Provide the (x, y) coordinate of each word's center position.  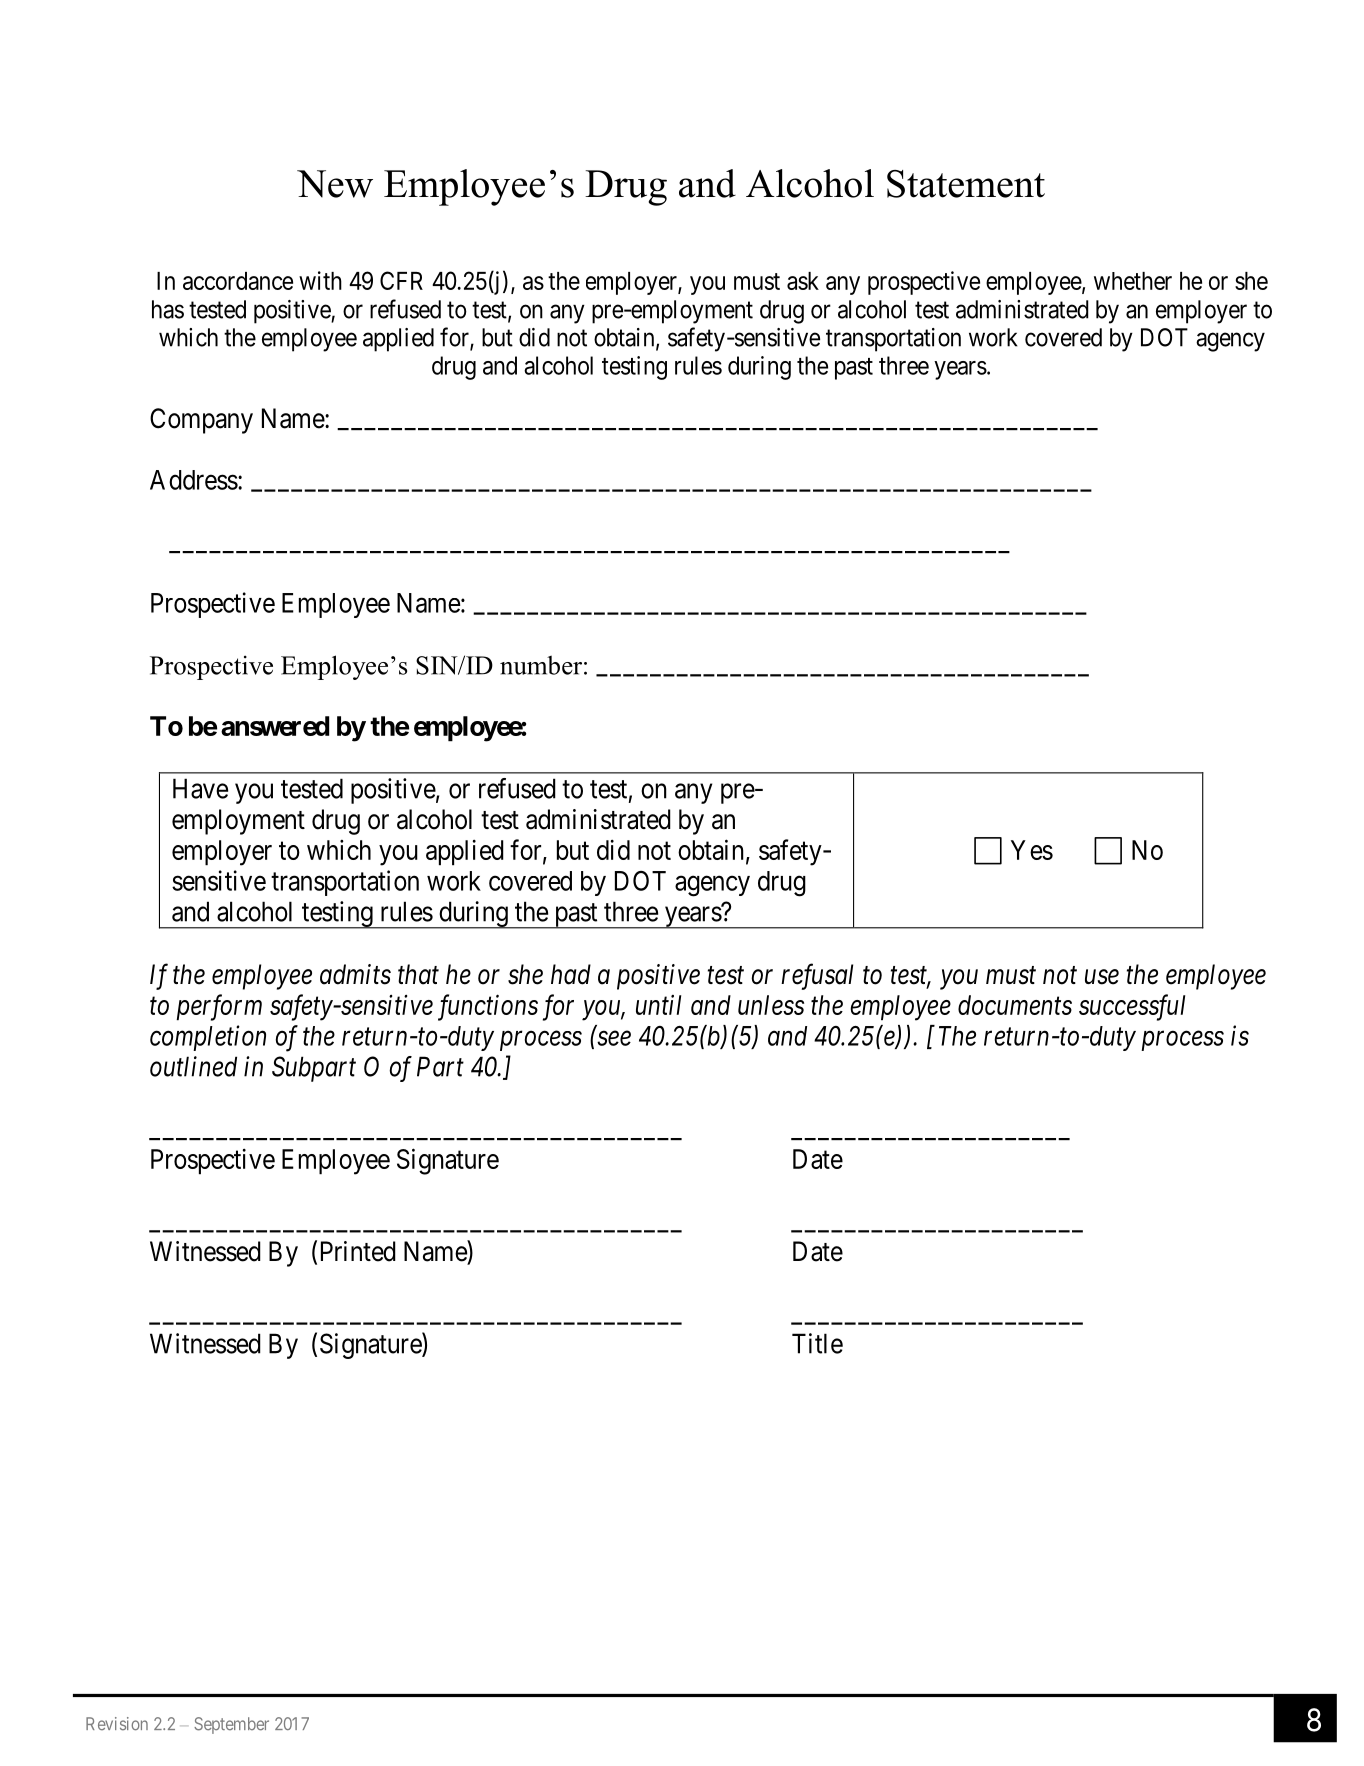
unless (771, 1005)
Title (817, 1343)
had (571, 974)
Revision (117, 1724)
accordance (238, 281)
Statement (966, 184)
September (231, 1725)
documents (1015, 1005)
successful (1132, 1007)
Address (194, 480)
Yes (1032, 850)
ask (803, 281)
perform (219, 1007)
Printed (358, 1251)
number (541, 665)
